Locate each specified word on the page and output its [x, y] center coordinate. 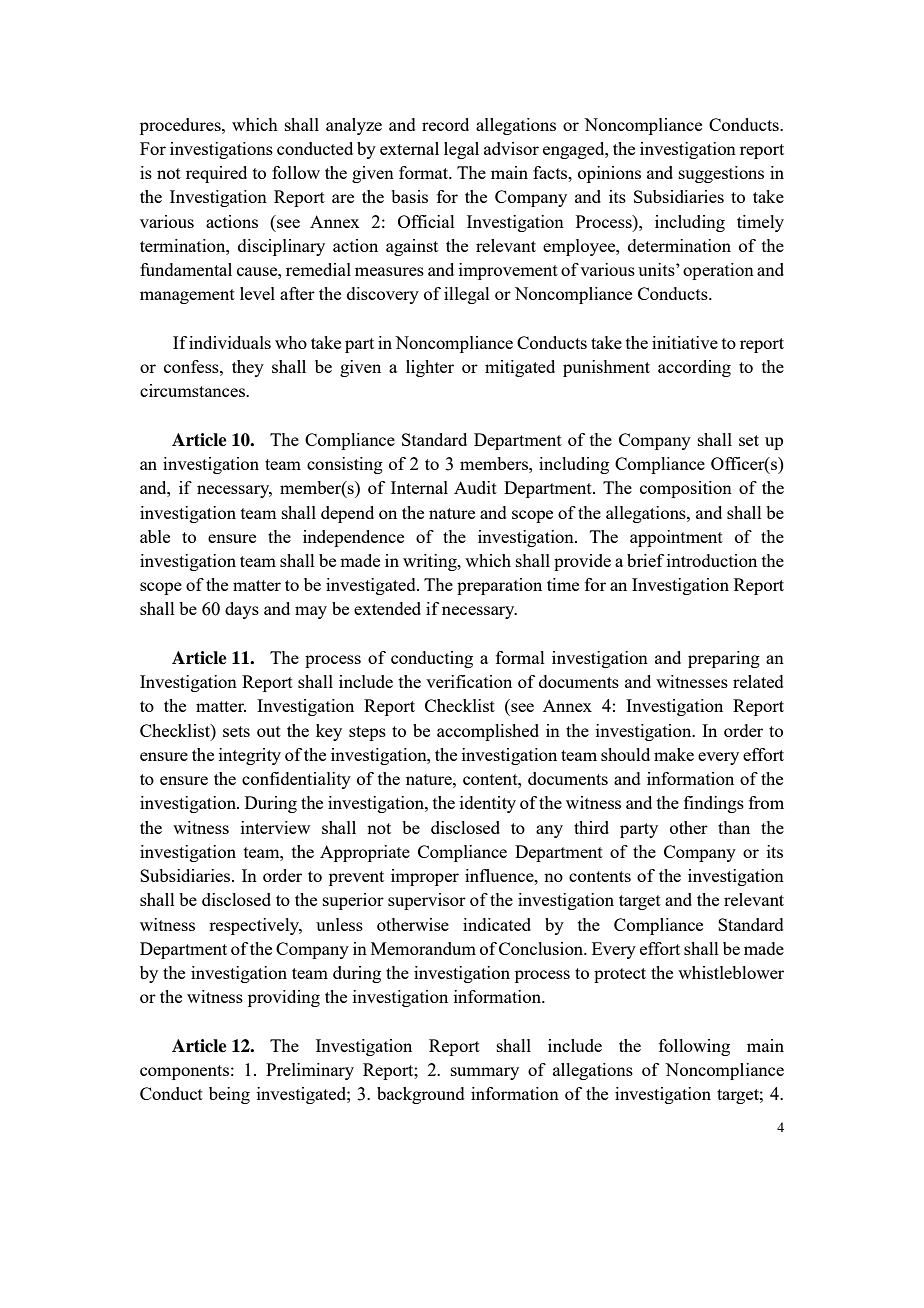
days [242, 610]
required [216, 174]
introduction [712, 560]
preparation [499, 586]
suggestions [721, 174]
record [445, 124]
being [229, 1095]
